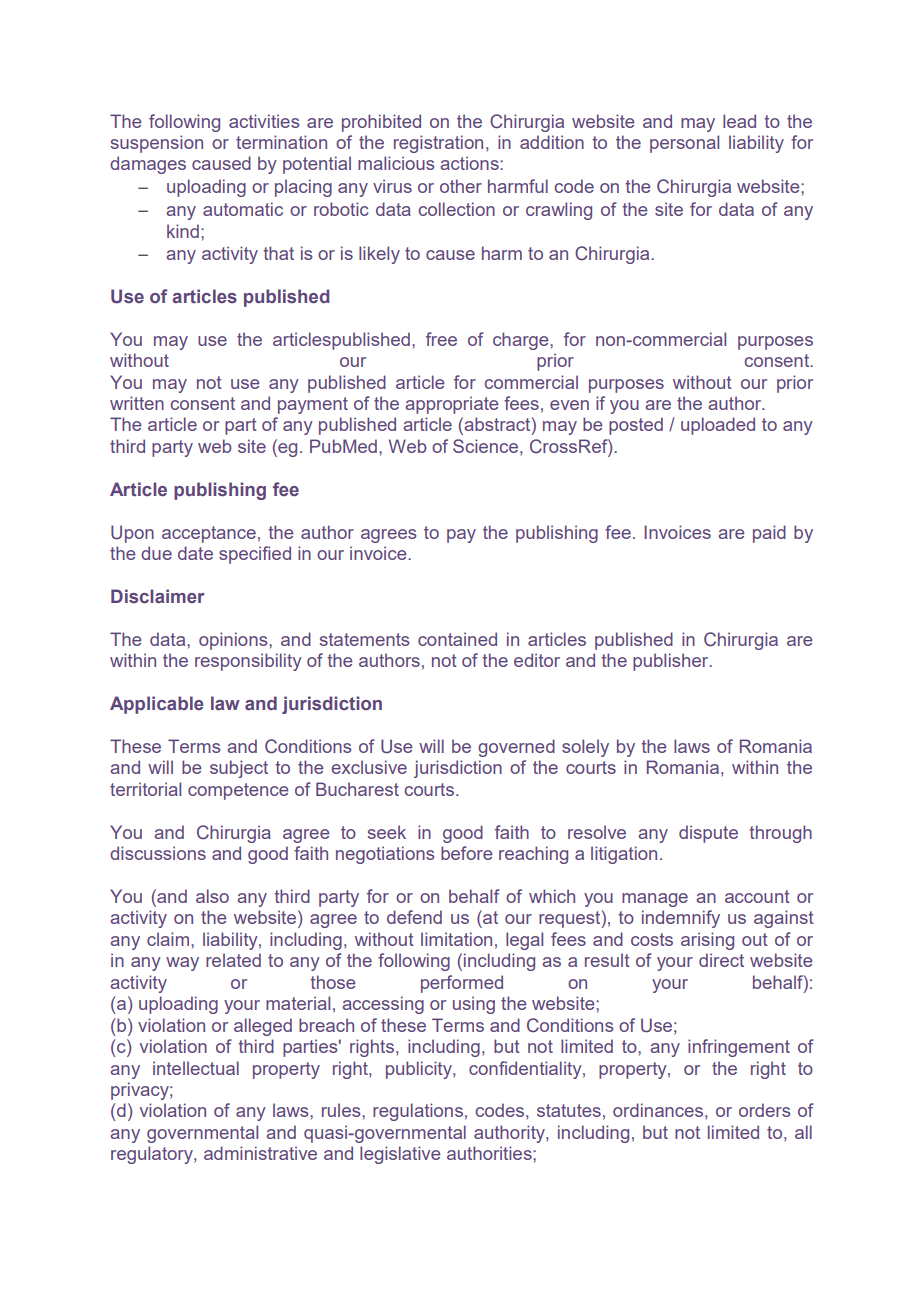 The width and height of the image is (924, 1308). I want to click on acceptance, so click(209, 534).
